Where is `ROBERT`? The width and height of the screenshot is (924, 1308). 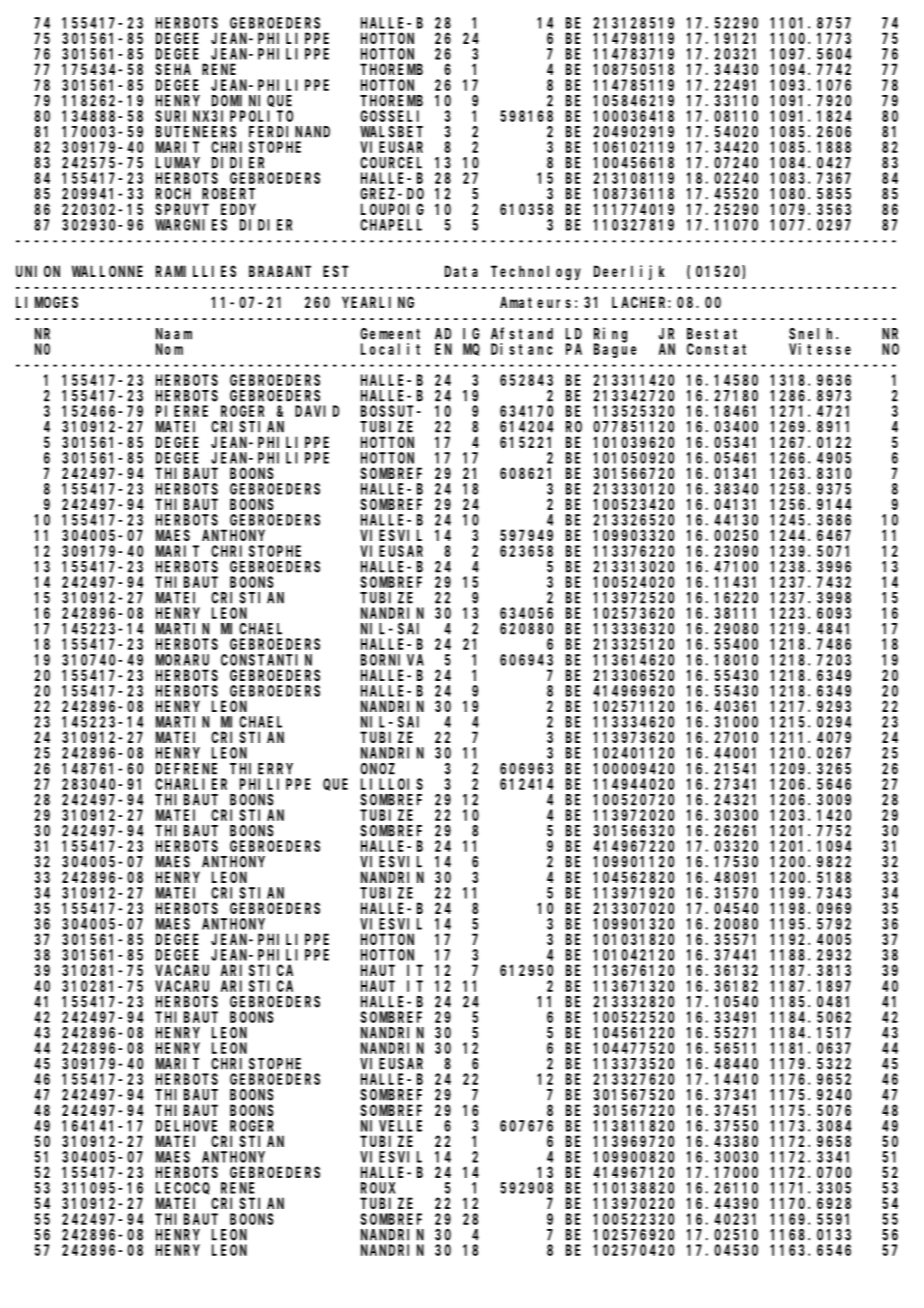
ROBERT is located at coordinates (228, 194).
